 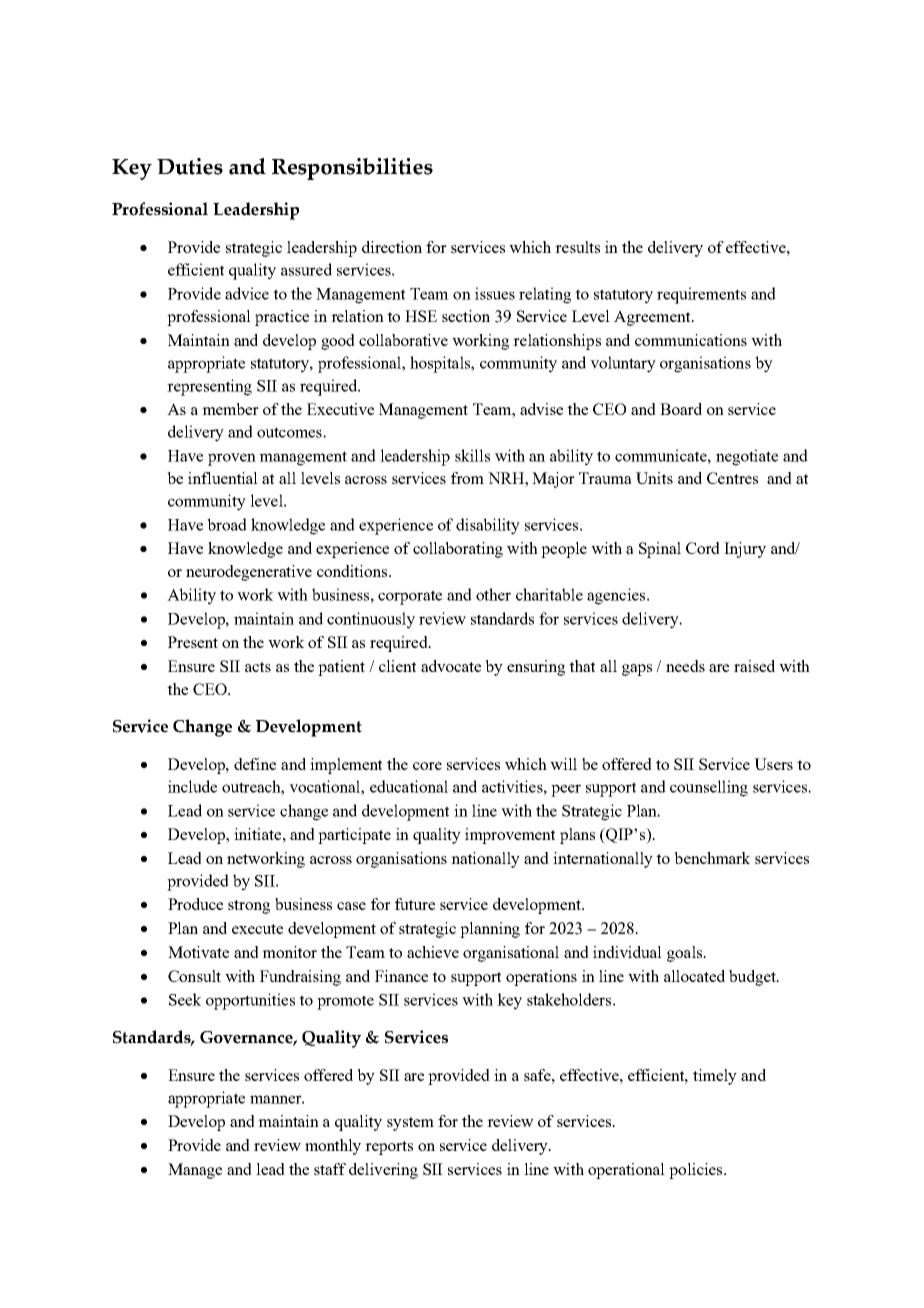 What do you see at coordinates (415, 904) in the image?
I see `future` at bounding box center [415, 904].
